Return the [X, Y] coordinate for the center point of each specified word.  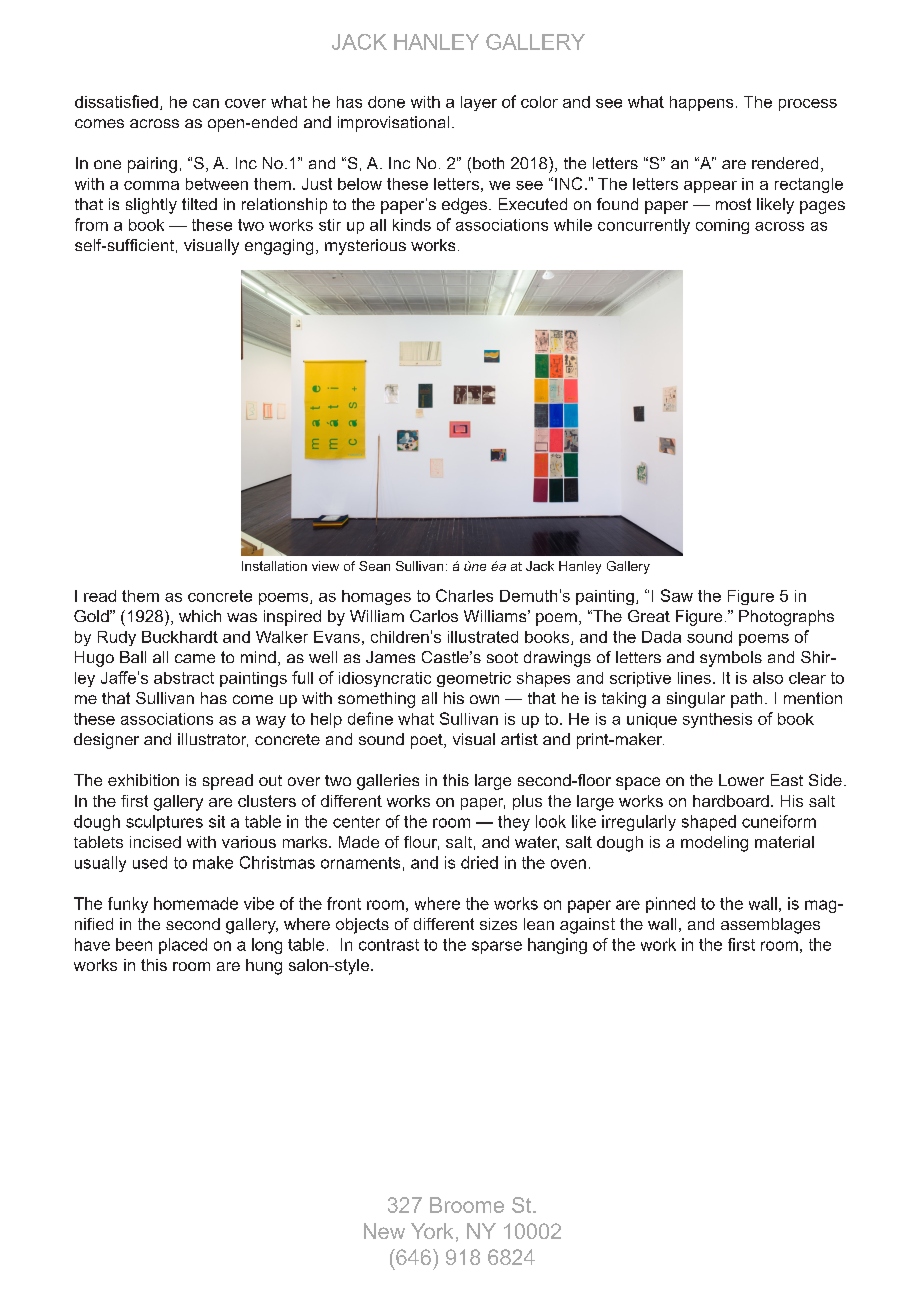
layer [479, 103]
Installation [274, 566]
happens [701, 103]
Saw [677, 595]
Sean [374, 566]
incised [155, 842]
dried [479, 862]
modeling [714, 844]
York [432, 1231]
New [384, 1231]
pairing [152, 165]
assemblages [770, 926]
